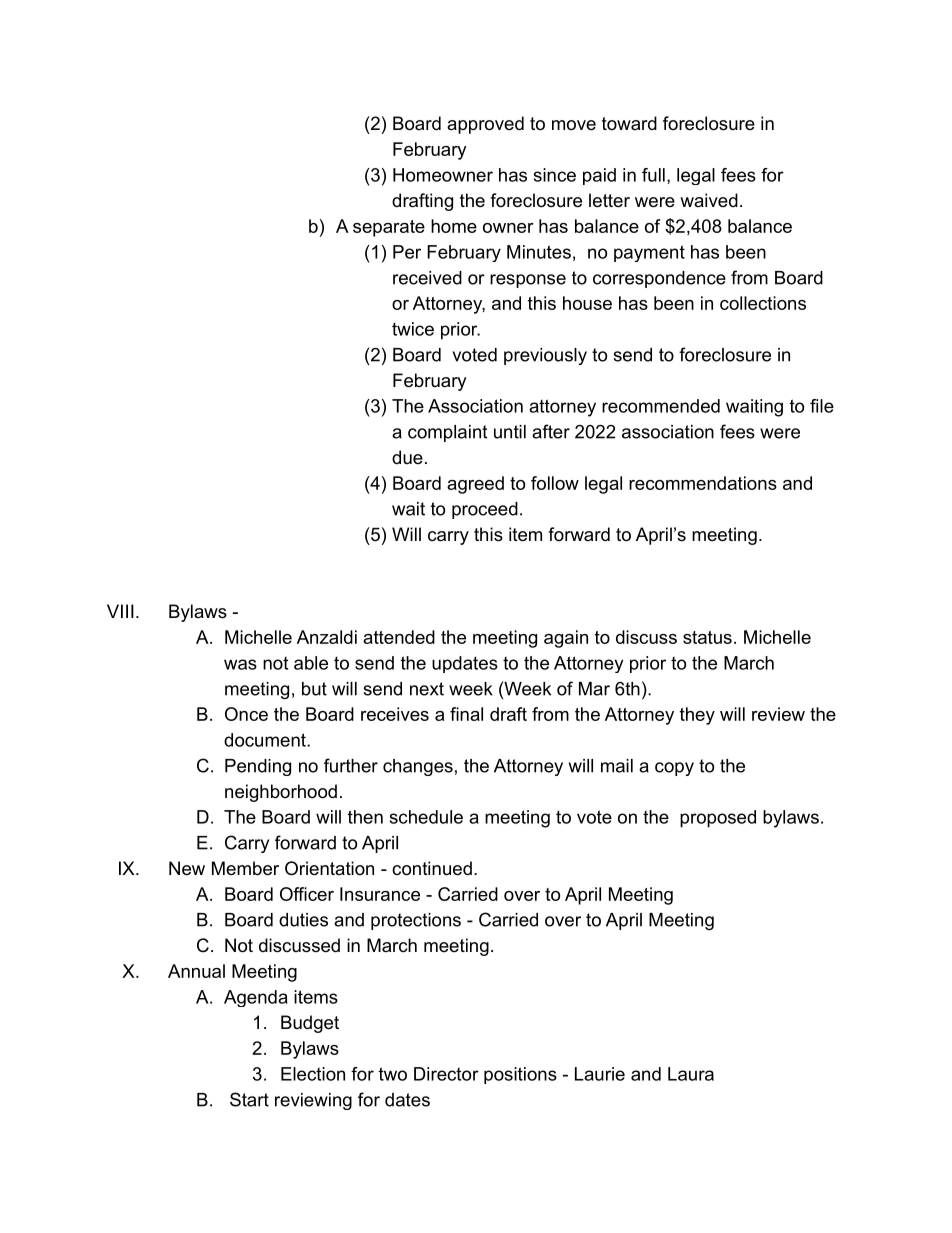 This screenshot has width=952, height=1233. I want to click on changes, so click(418, 767).
